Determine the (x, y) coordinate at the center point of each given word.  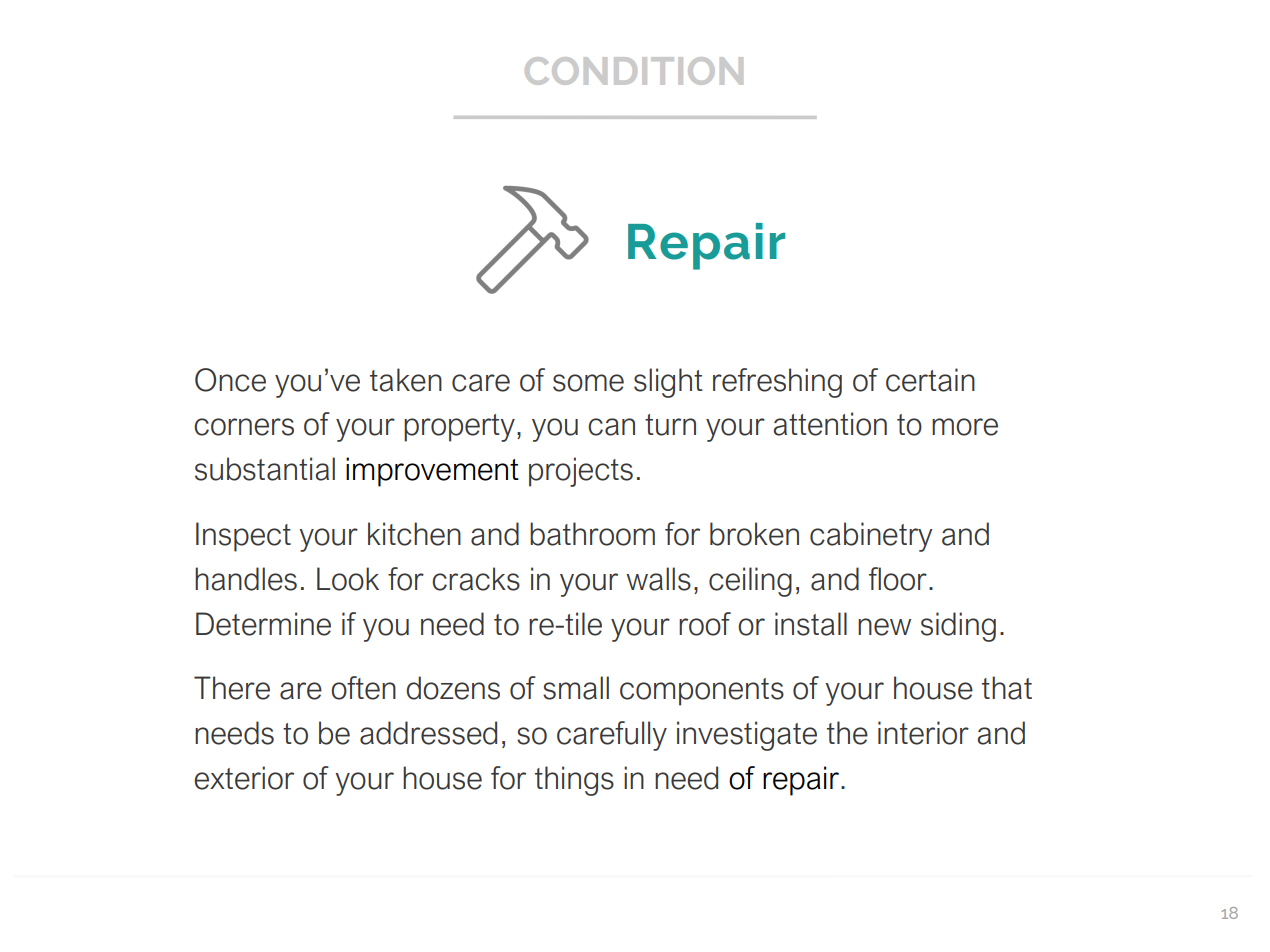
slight (668, 383)
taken (406, 380)
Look (348, 579)
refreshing (777, 383)
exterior (244, 778)
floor (898, 579)
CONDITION (634, 71)
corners (244, 427)
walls (658, 579)
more (965, 427)
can (611, 427)
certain (930, 380)
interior (923, 733)
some (588, 383)
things (574, 781)
